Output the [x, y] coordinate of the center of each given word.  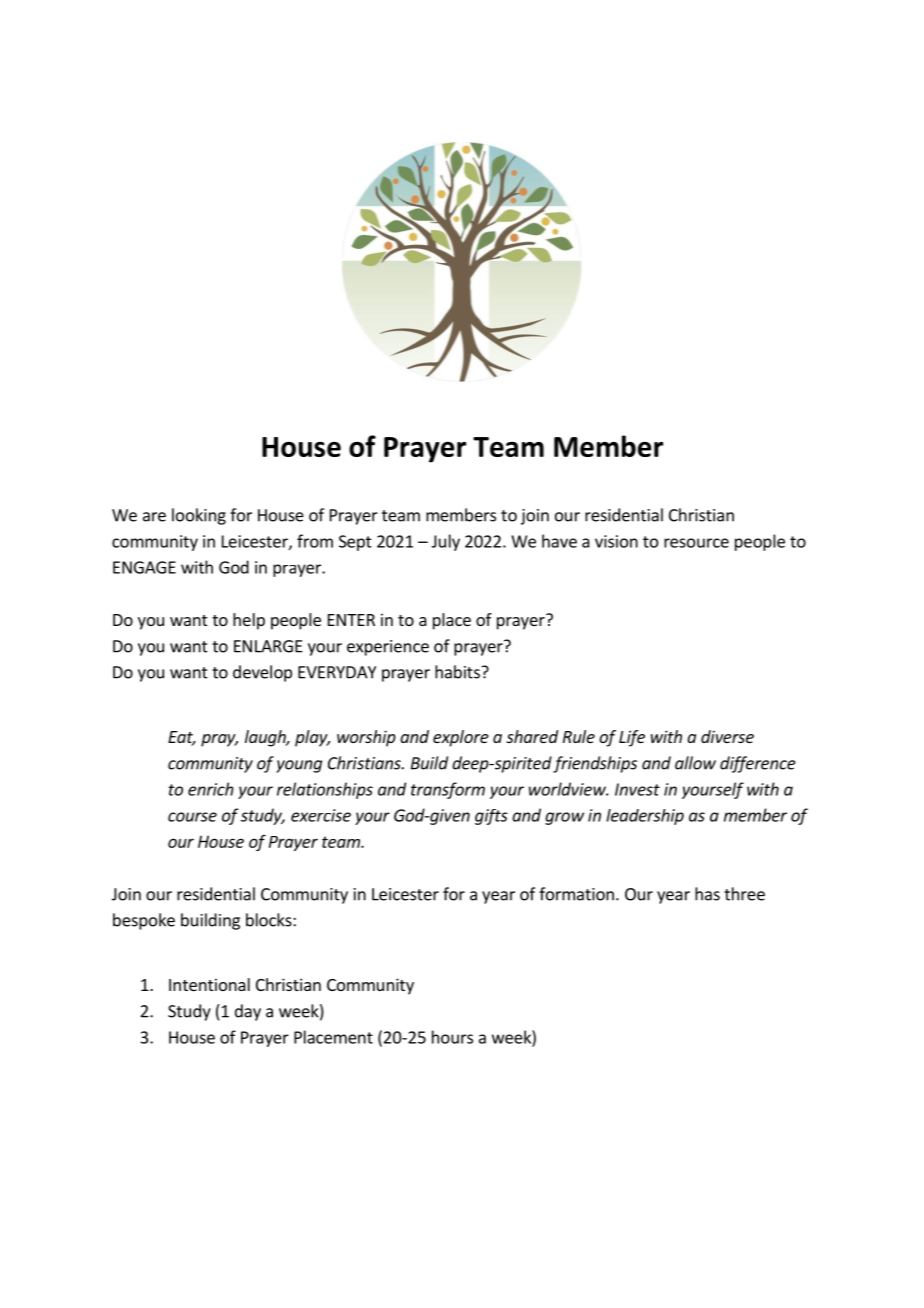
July [446, 542]
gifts [491, 817]
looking [199, 516]
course [192, 817]
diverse [727, 736]
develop [262, 673]
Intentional [209, 984]
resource [696, 543]
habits [457, 672]
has [707, 894]
